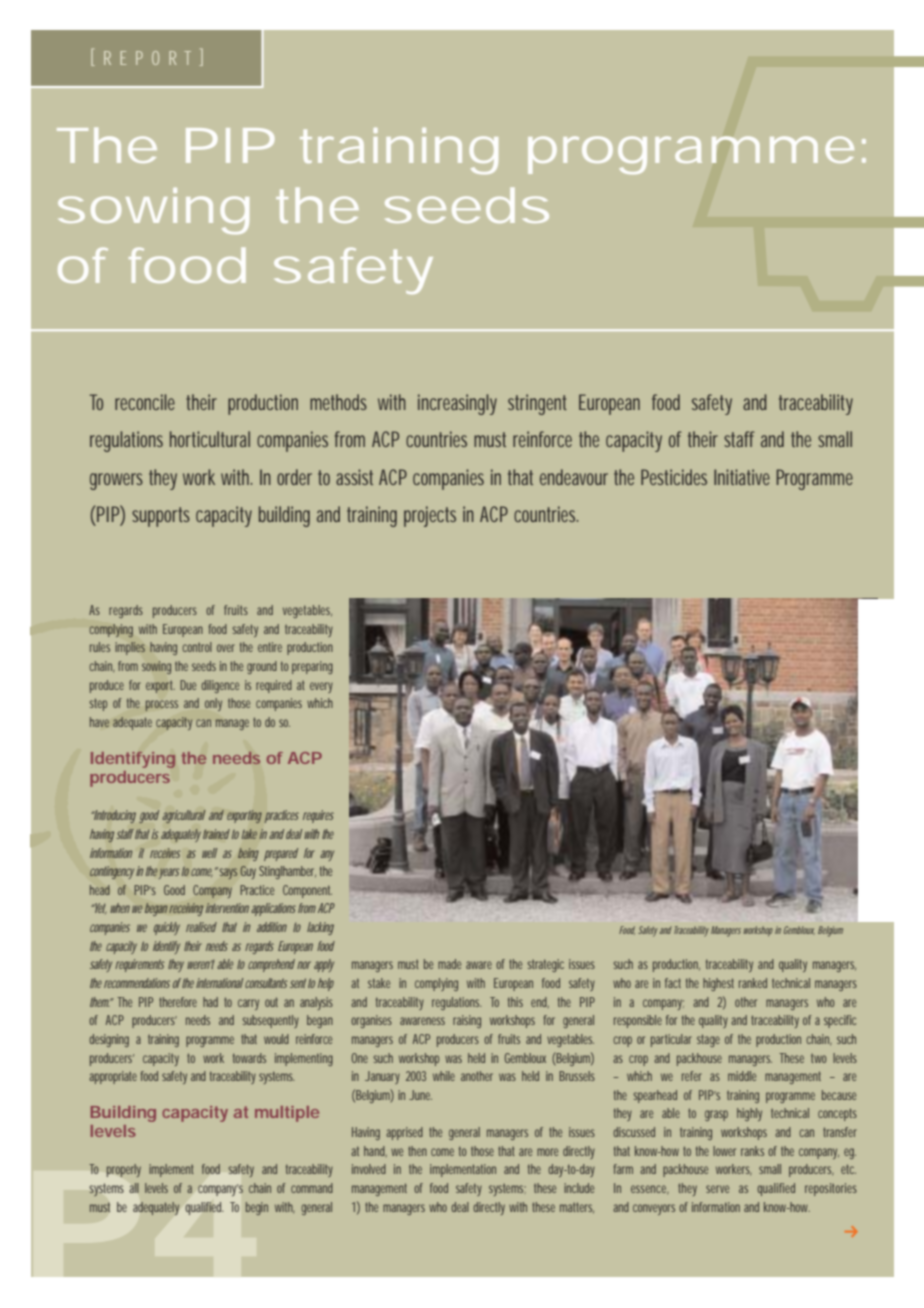  I want to click on control, so click(197, 647).
